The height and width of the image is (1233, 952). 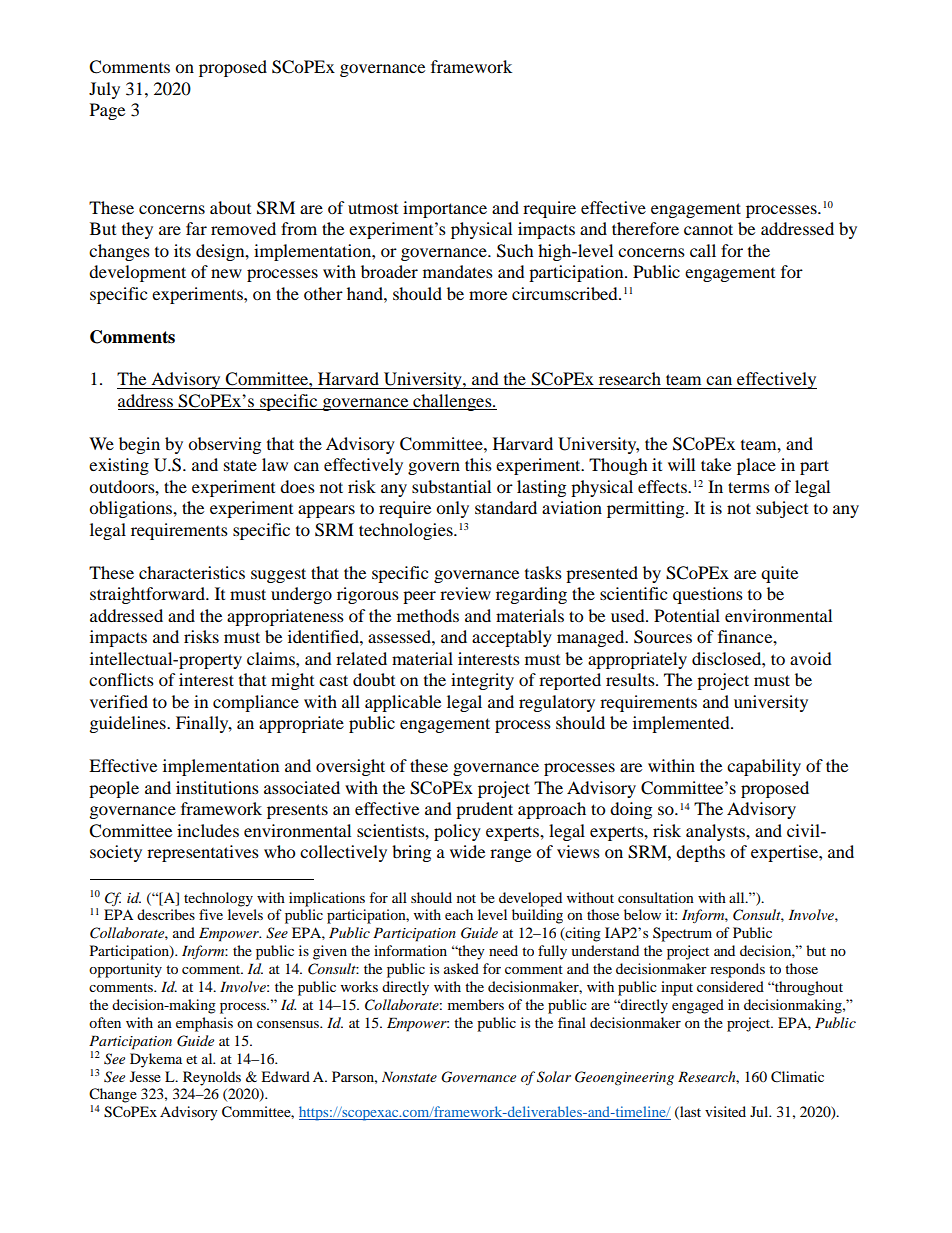 I want to click on visited, so click(x=725, y=1111).
